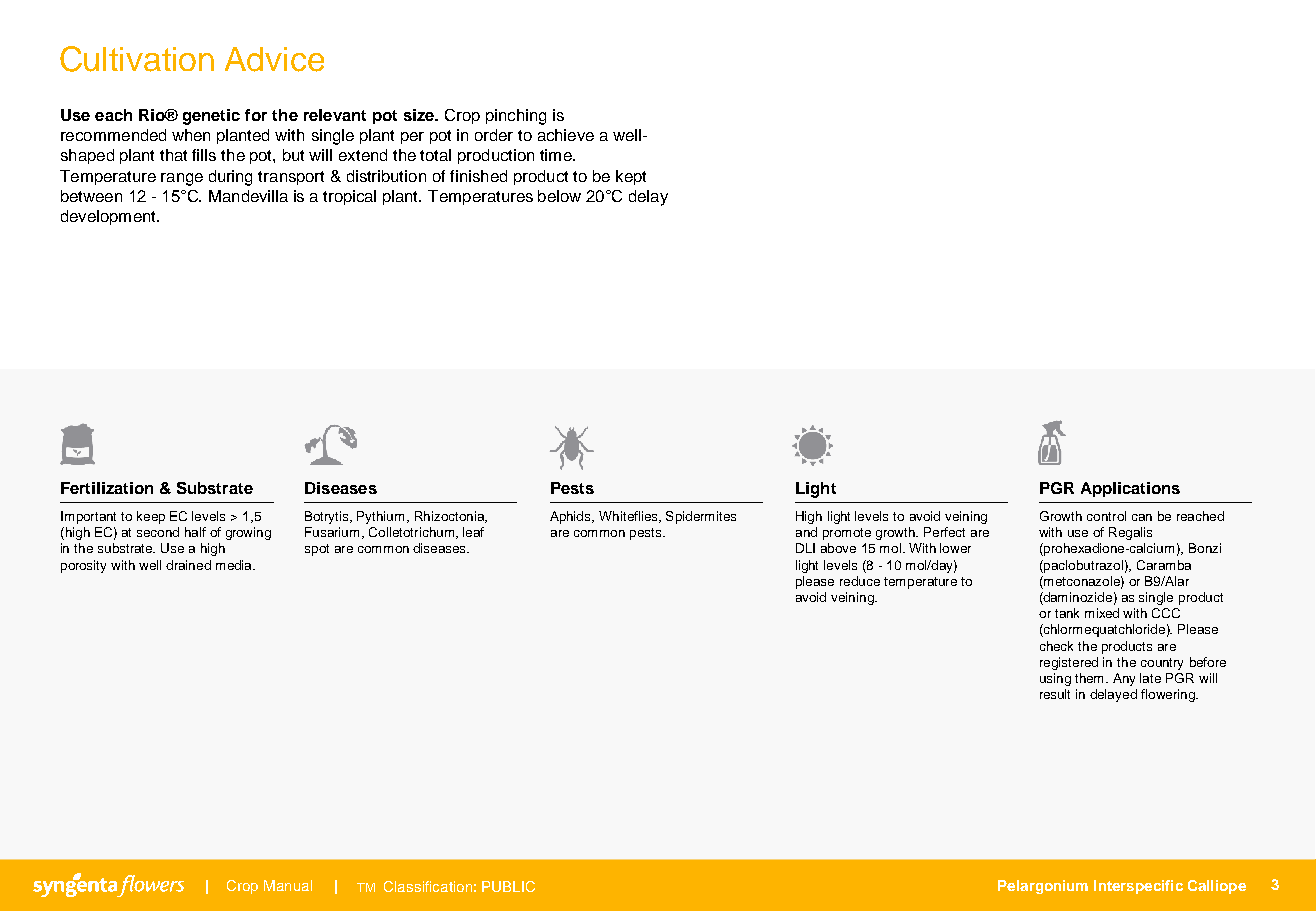 Image resolution: width=1316 pixels, height=911 pixels. I want to click on Manual, so click(288, 885).
